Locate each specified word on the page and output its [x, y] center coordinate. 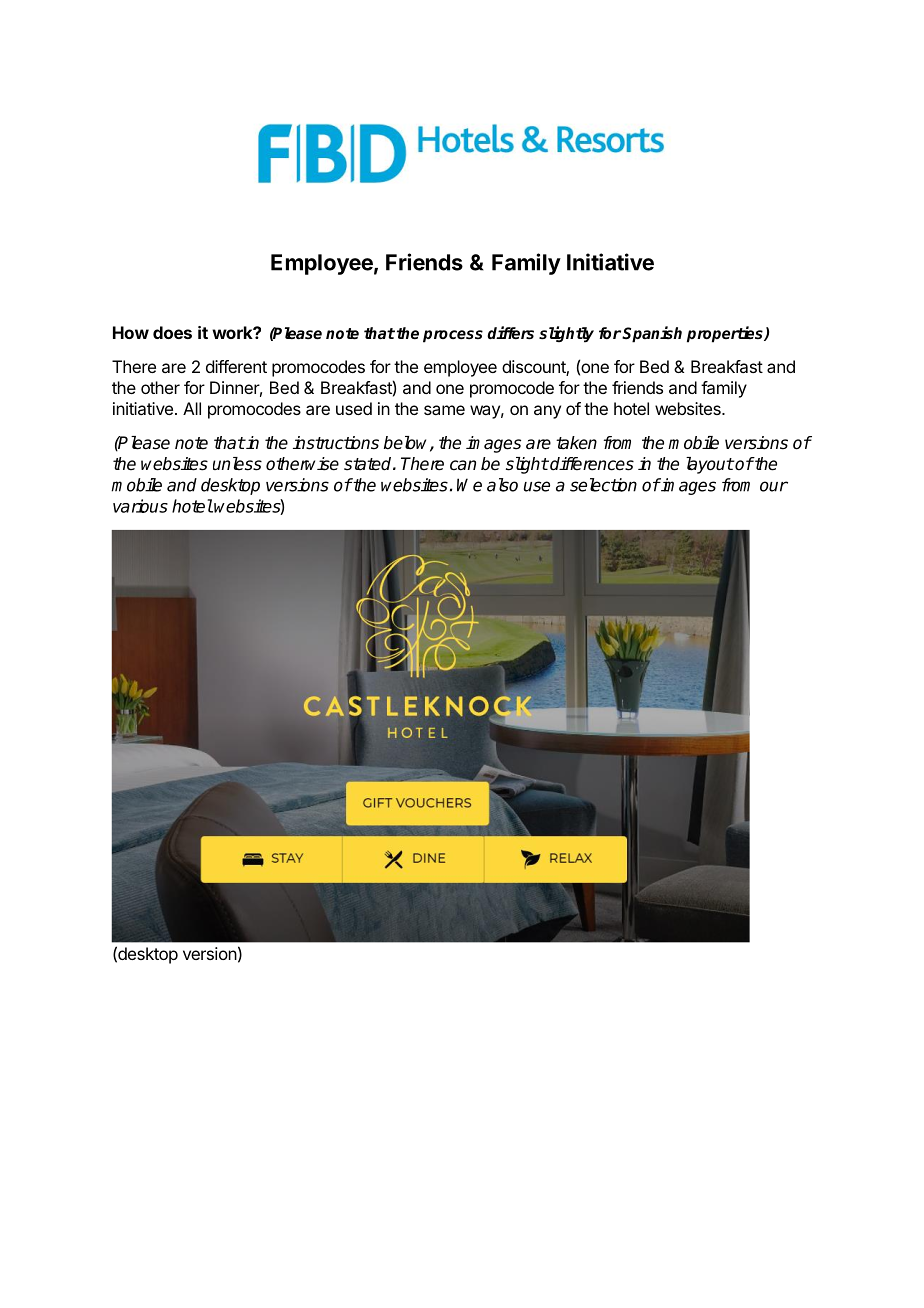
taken [576, 443]
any [547, 412]
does [172, 332]
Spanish [652, 334]
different [236, 366]
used [354, 408]
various [140, 506]
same [444, 410]
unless [237, 464]
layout [710, 465]
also [502, 485]
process [453, 336]
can [463, 465]
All [192, 408]
